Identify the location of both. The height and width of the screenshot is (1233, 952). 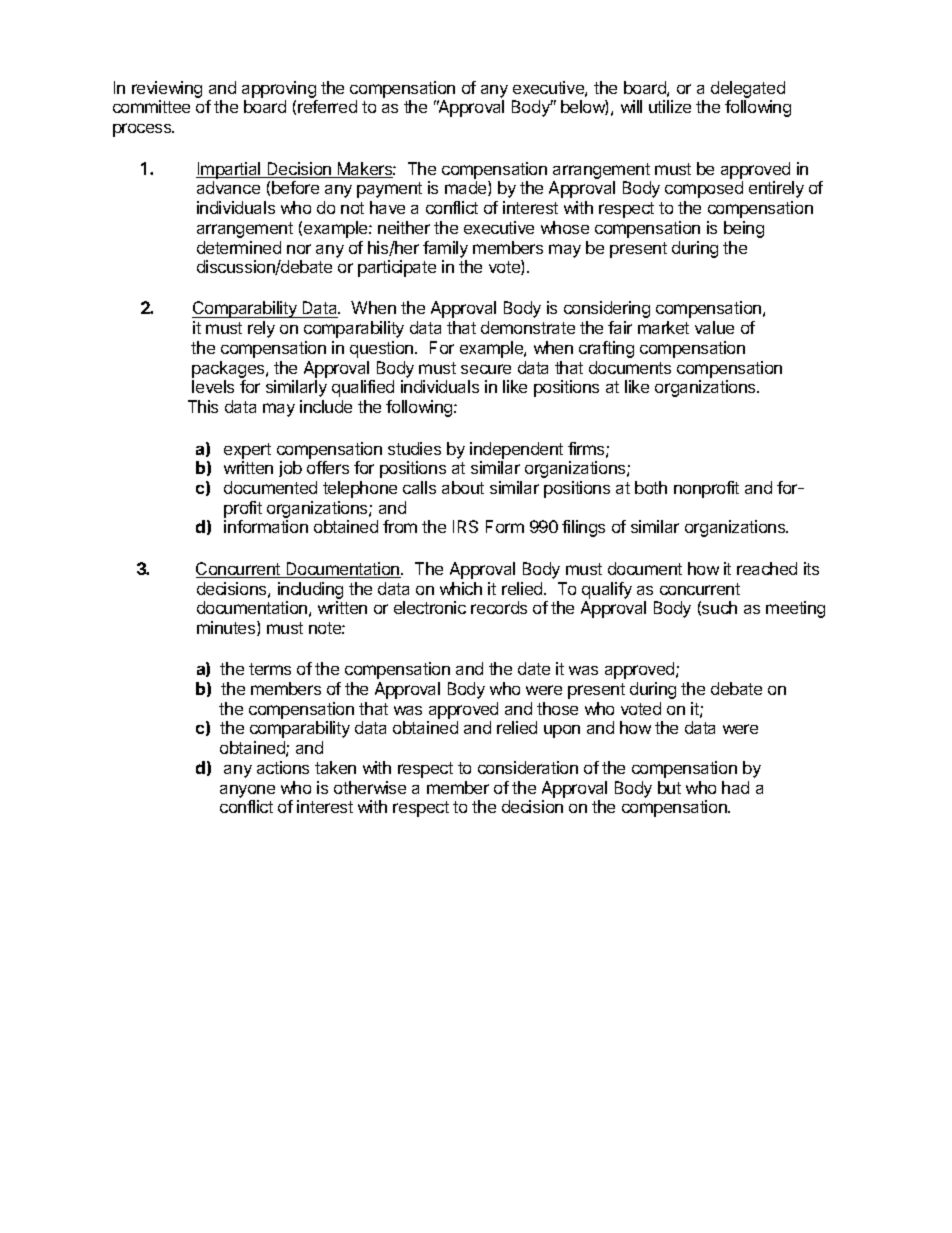
(651, 487).
